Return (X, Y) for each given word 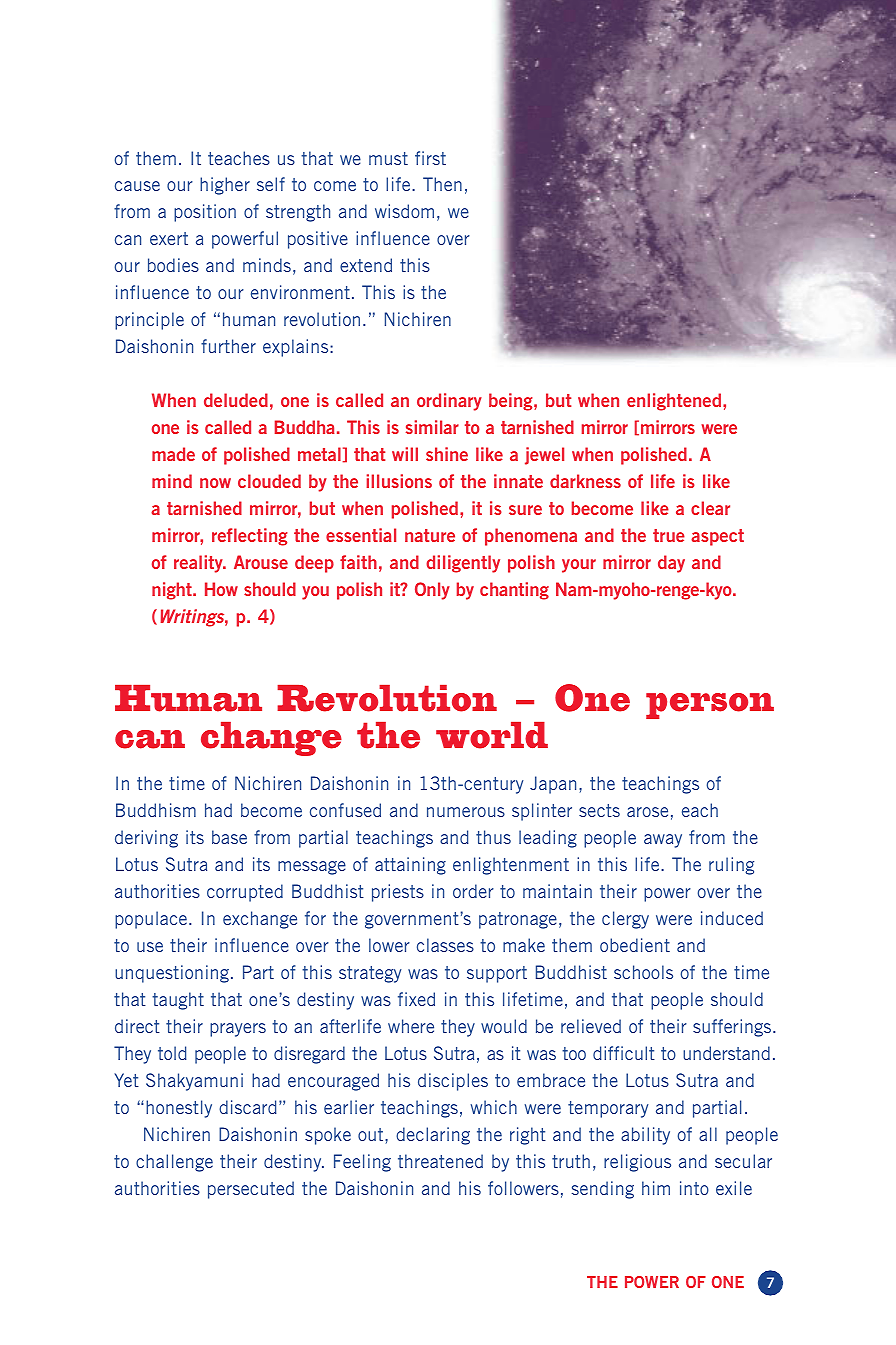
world (492, 735)
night (173, 591)
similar (432, 427)
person (710, 706)
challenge (174, 1163)
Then (442, 184)
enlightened (674, 402)
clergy (625, 920)
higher (225, 186)
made (173, 454)
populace (152, 920)
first (430, 158)
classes (445, 945)
